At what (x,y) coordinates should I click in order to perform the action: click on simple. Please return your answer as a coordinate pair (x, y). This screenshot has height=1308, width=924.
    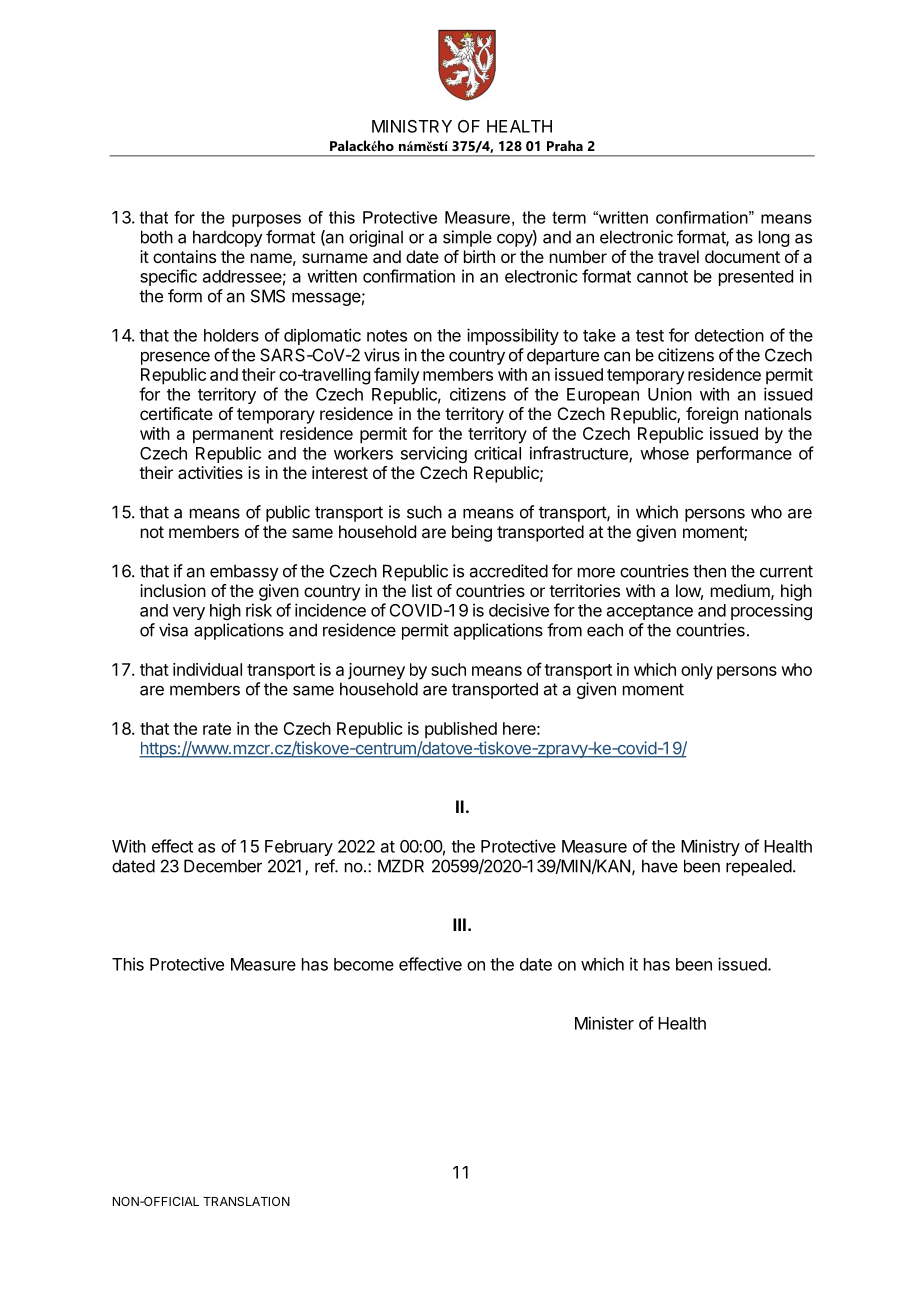
    Looking at the image, I should click on (467, 238).
